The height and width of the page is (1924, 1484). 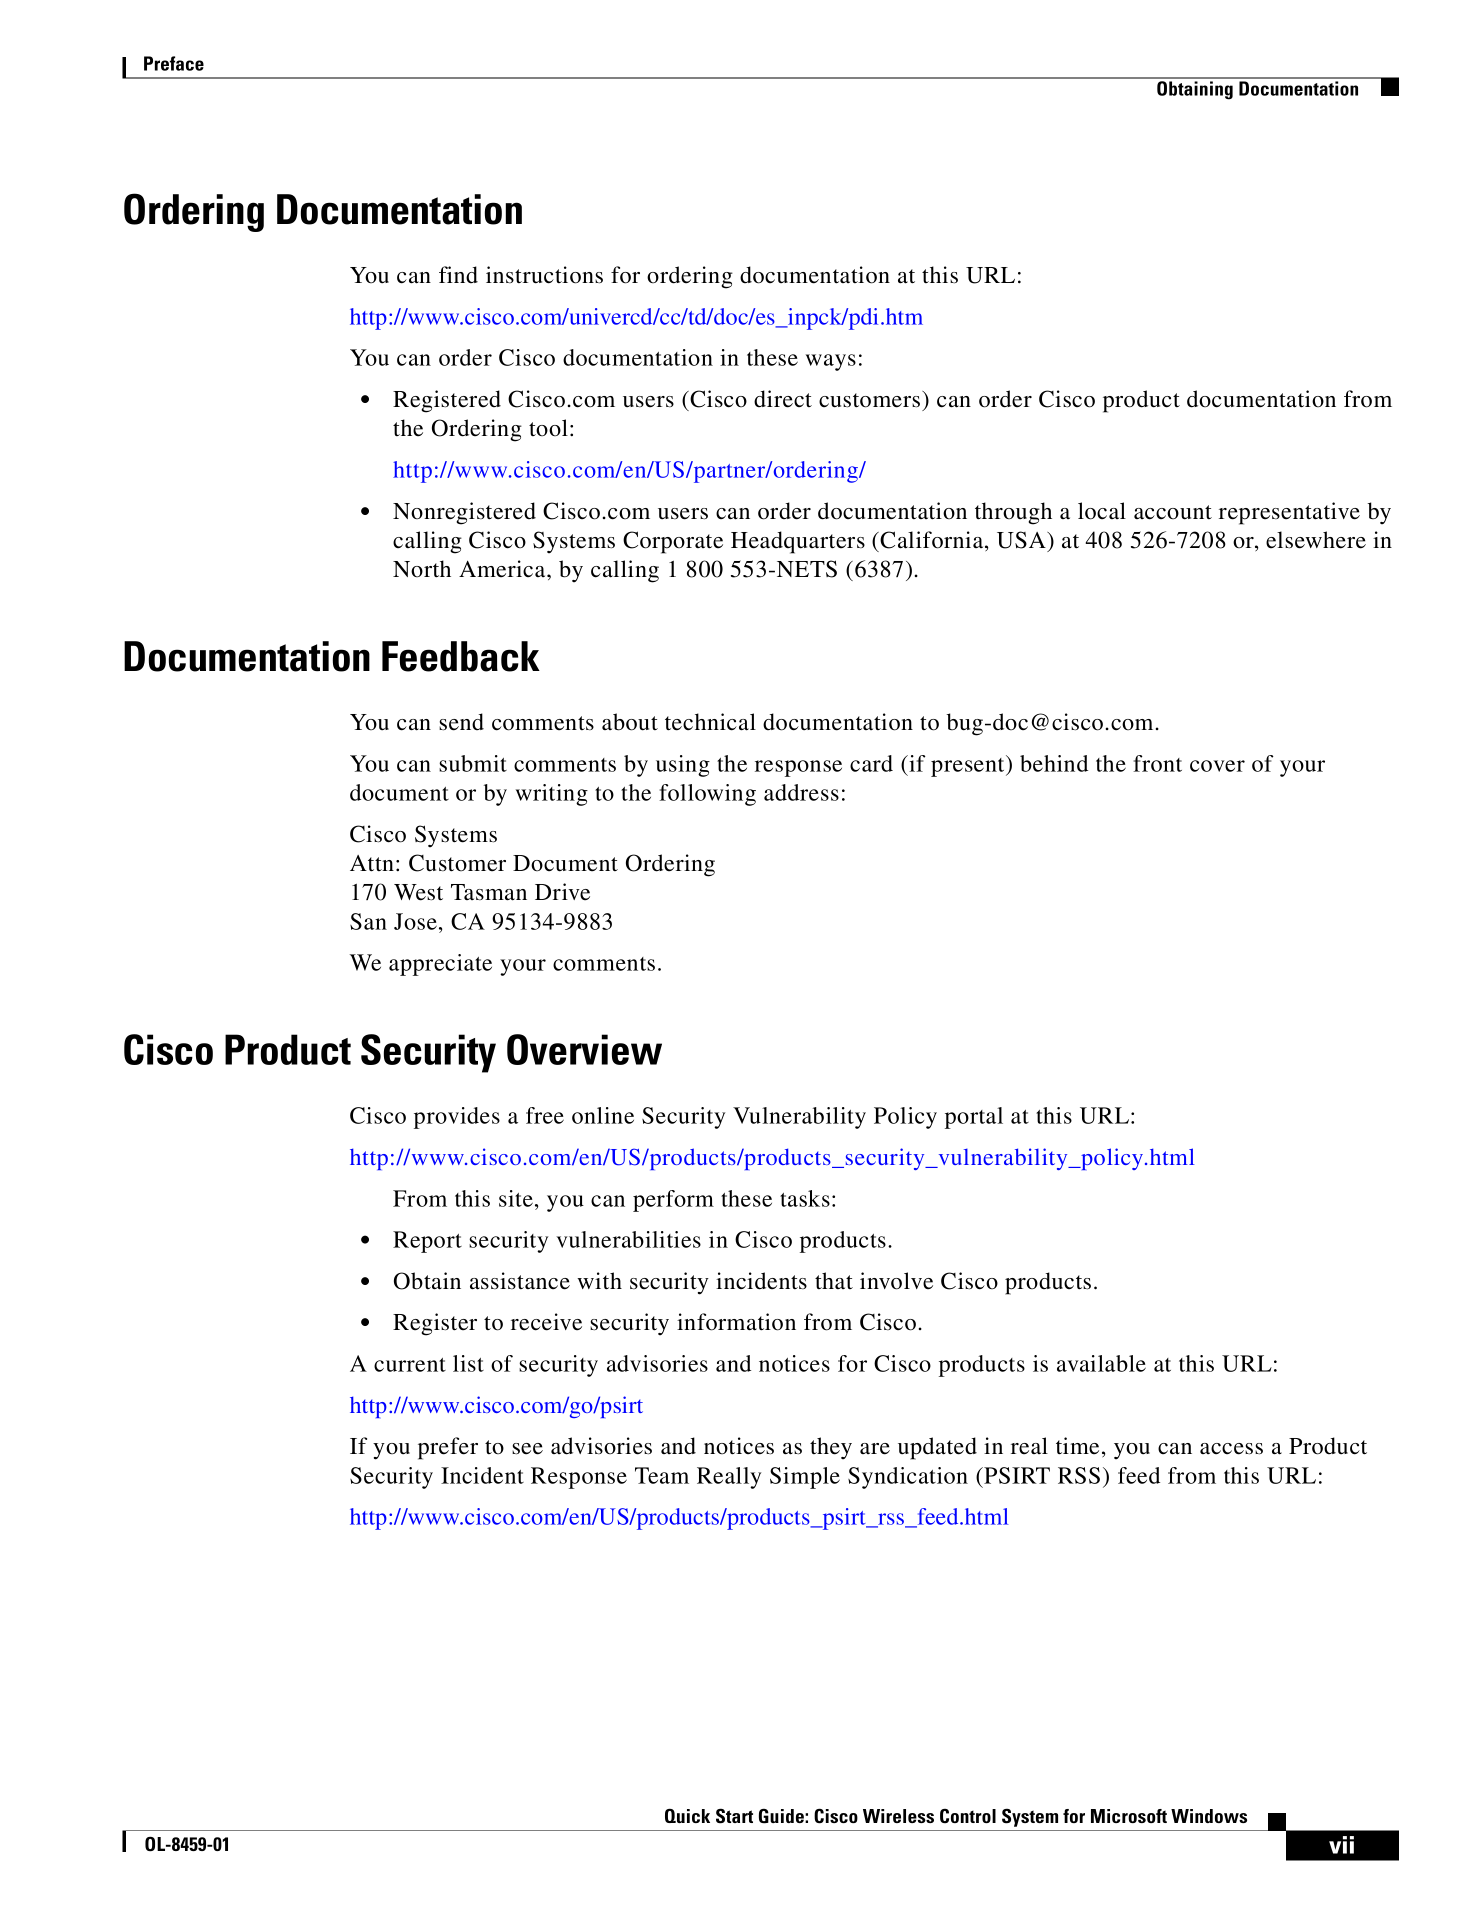 What do you see at coordinates (368, 921) in the page?
I see `San` at bounding box center [368, 921].
